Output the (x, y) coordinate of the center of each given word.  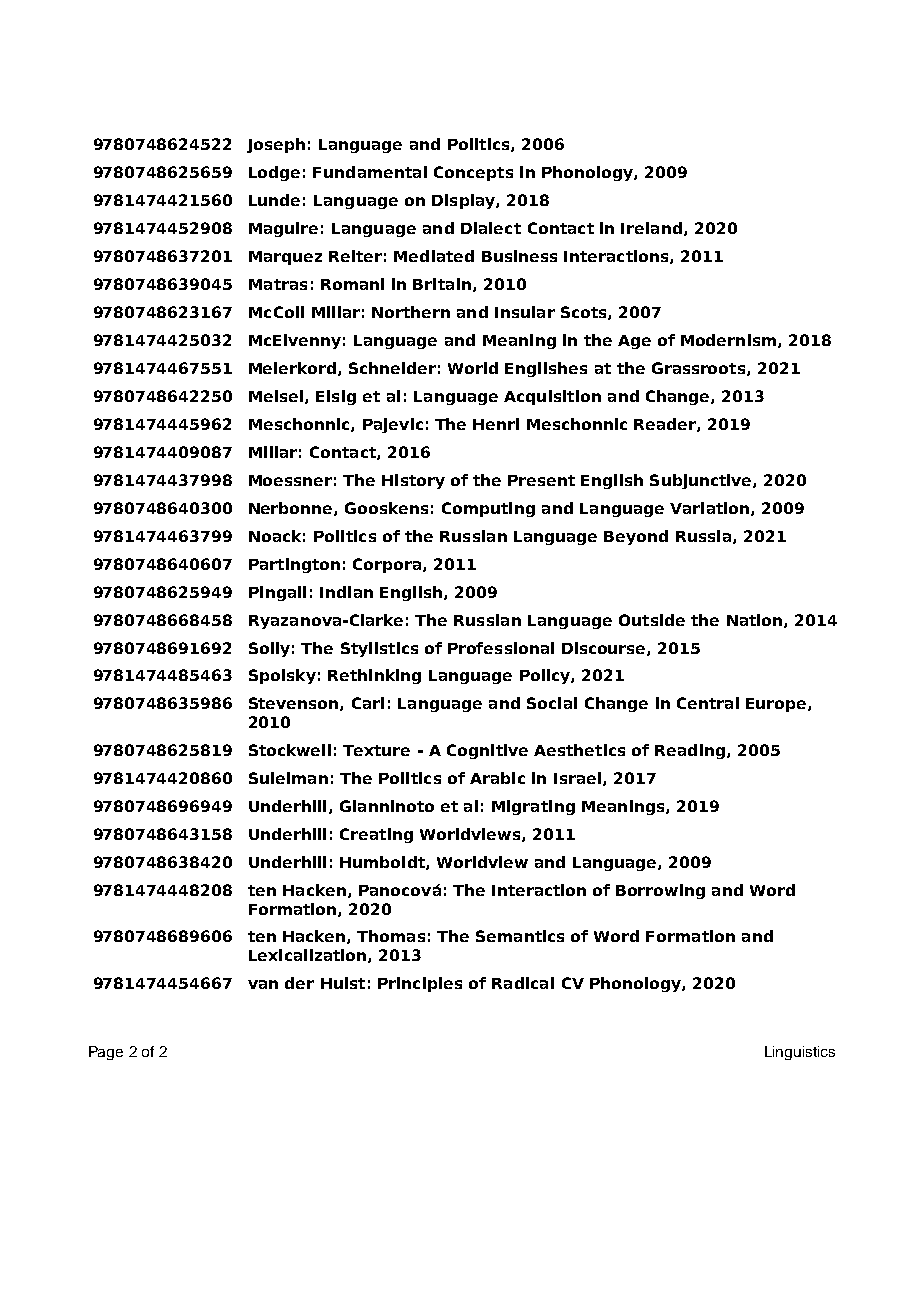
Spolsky (282, 676)
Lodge (274, 173)
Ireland (651, 228)
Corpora (388, 565)
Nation (756, 621)
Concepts (473, 173)
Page (106, 1053)
